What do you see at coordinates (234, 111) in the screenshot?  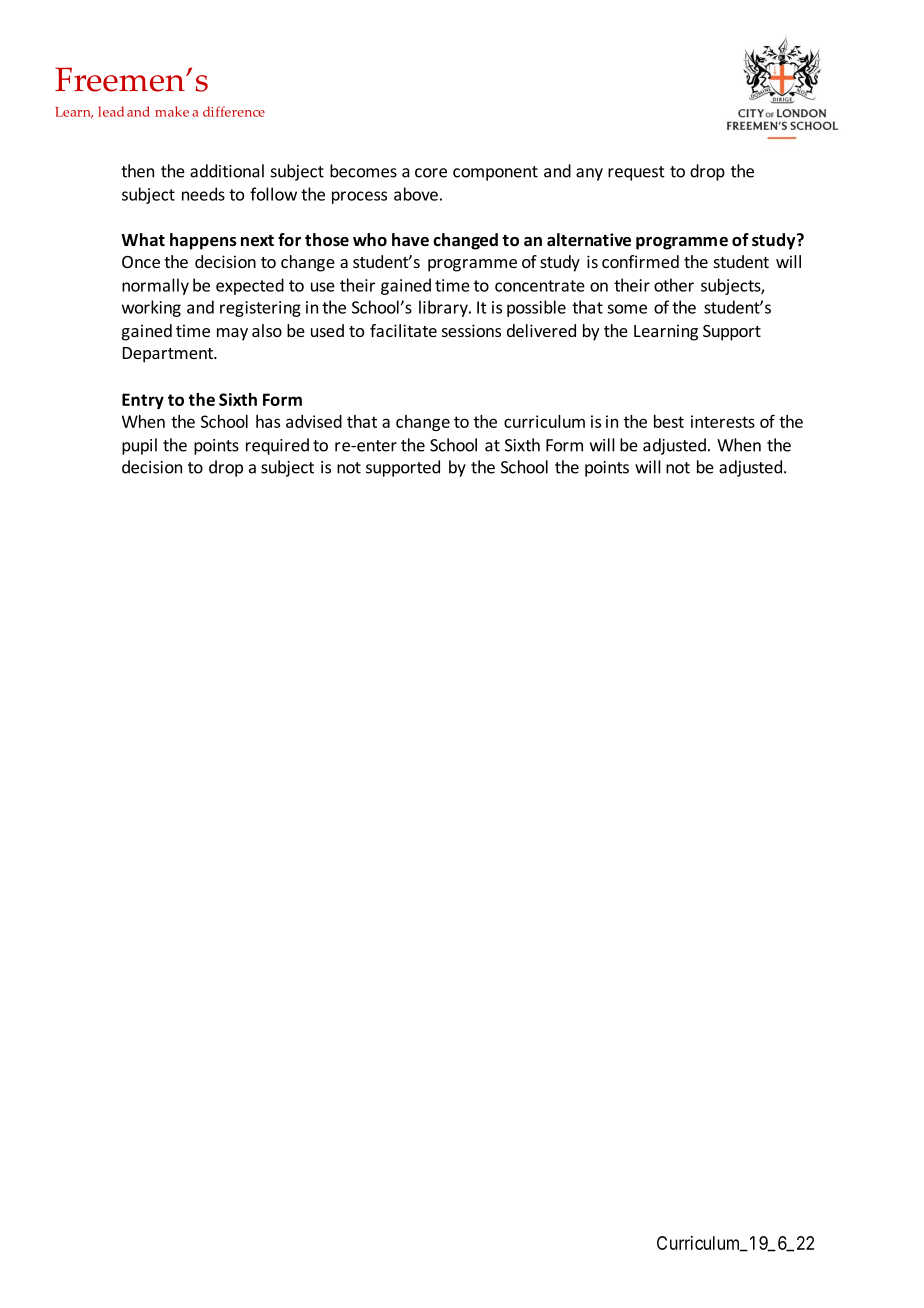 I see `difference` at bounding box center [234, 111].
